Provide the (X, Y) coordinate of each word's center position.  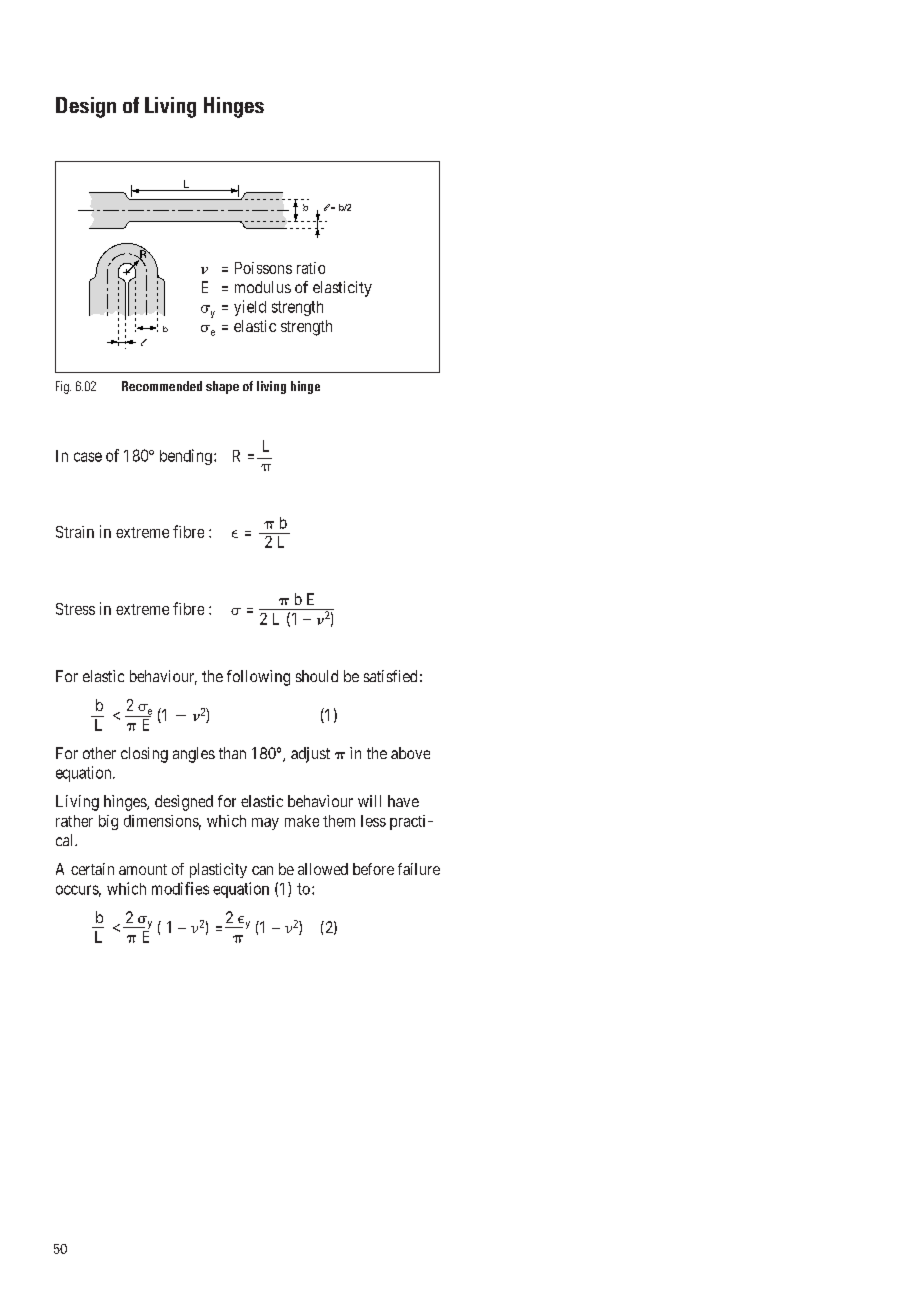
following (258, 678)
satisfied (390, 676)
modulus (263, 287)
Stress (75, 609)
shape (222, 387)
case (88, 457)
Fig (63, 387)
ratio (311, 268)
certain (92, 869)
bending (186, 457)
